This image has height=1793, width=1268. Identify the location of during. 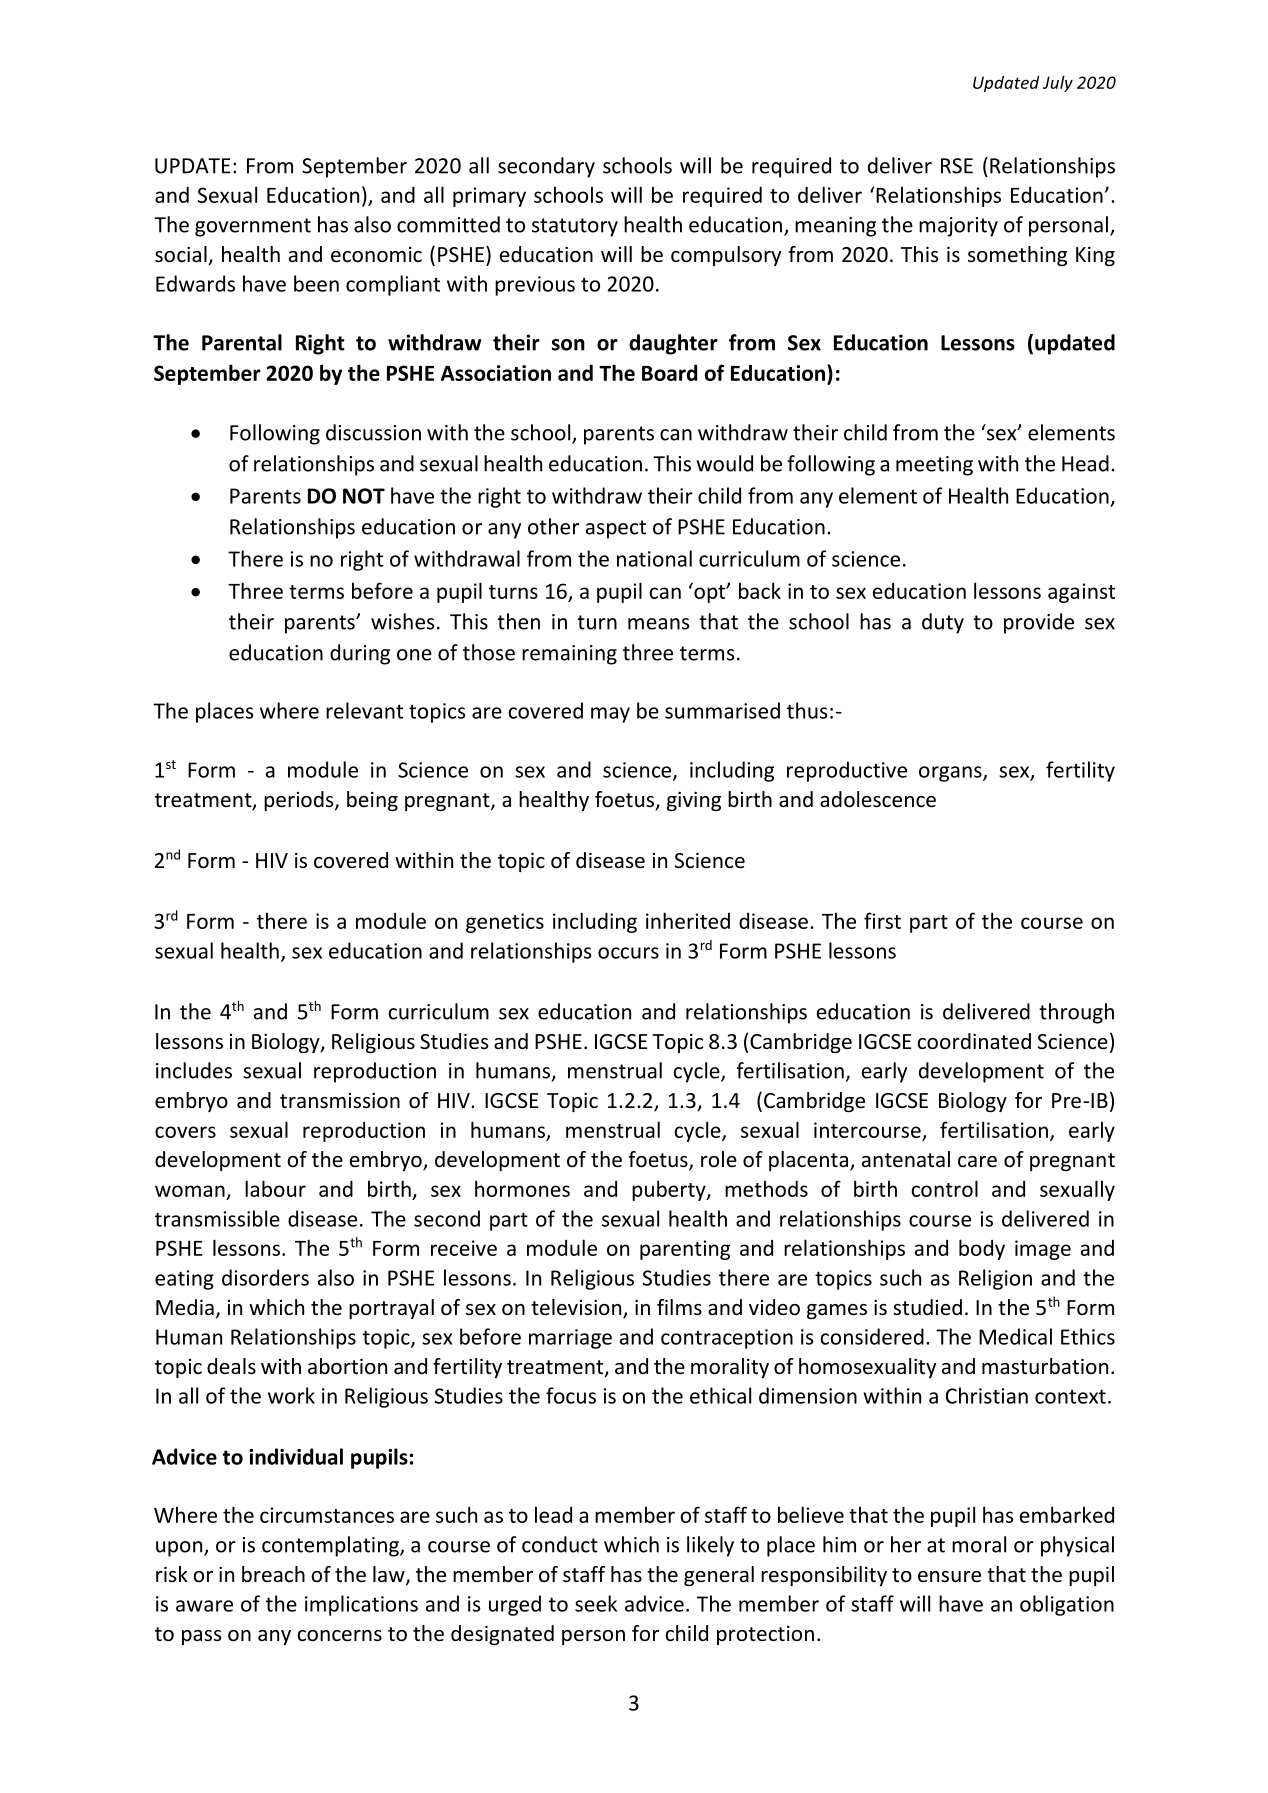
(360, 654).
